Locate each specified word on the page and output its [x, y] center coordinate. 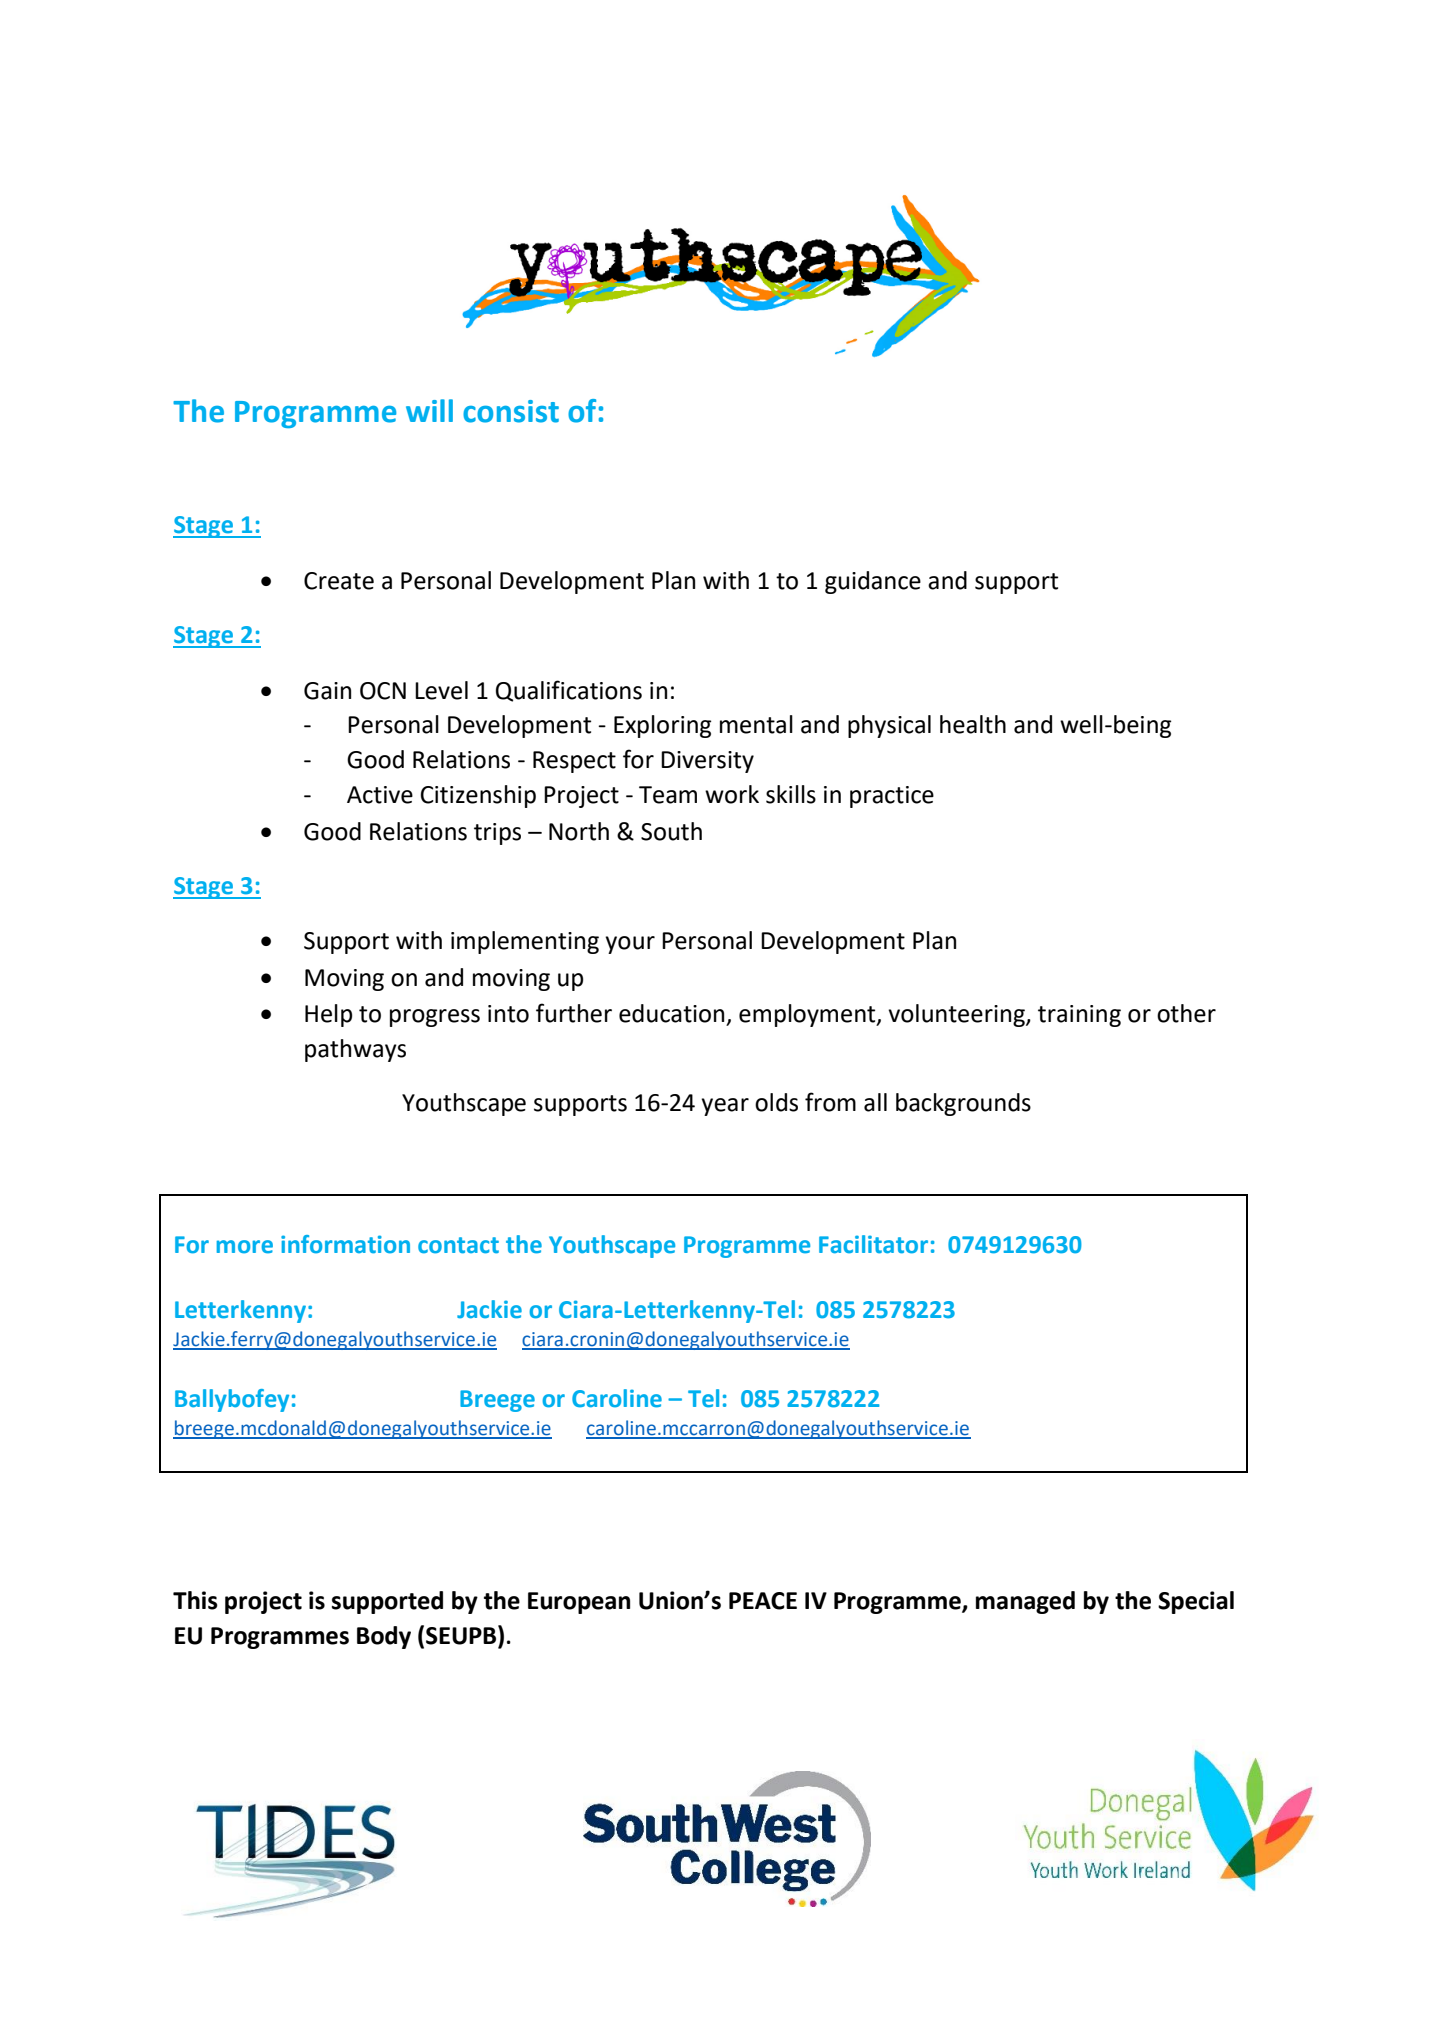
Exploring [662, 726]
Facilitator [873, 1244]
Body [384, 1637]
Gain [327, 691]
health [973, 724]
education [671, 1013]
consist [511, 411]
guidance [873, 582]
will [429, 410]
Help [328, 1015]
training [1079, 1016]
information [345, 1244]
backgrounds [963, 1104]
